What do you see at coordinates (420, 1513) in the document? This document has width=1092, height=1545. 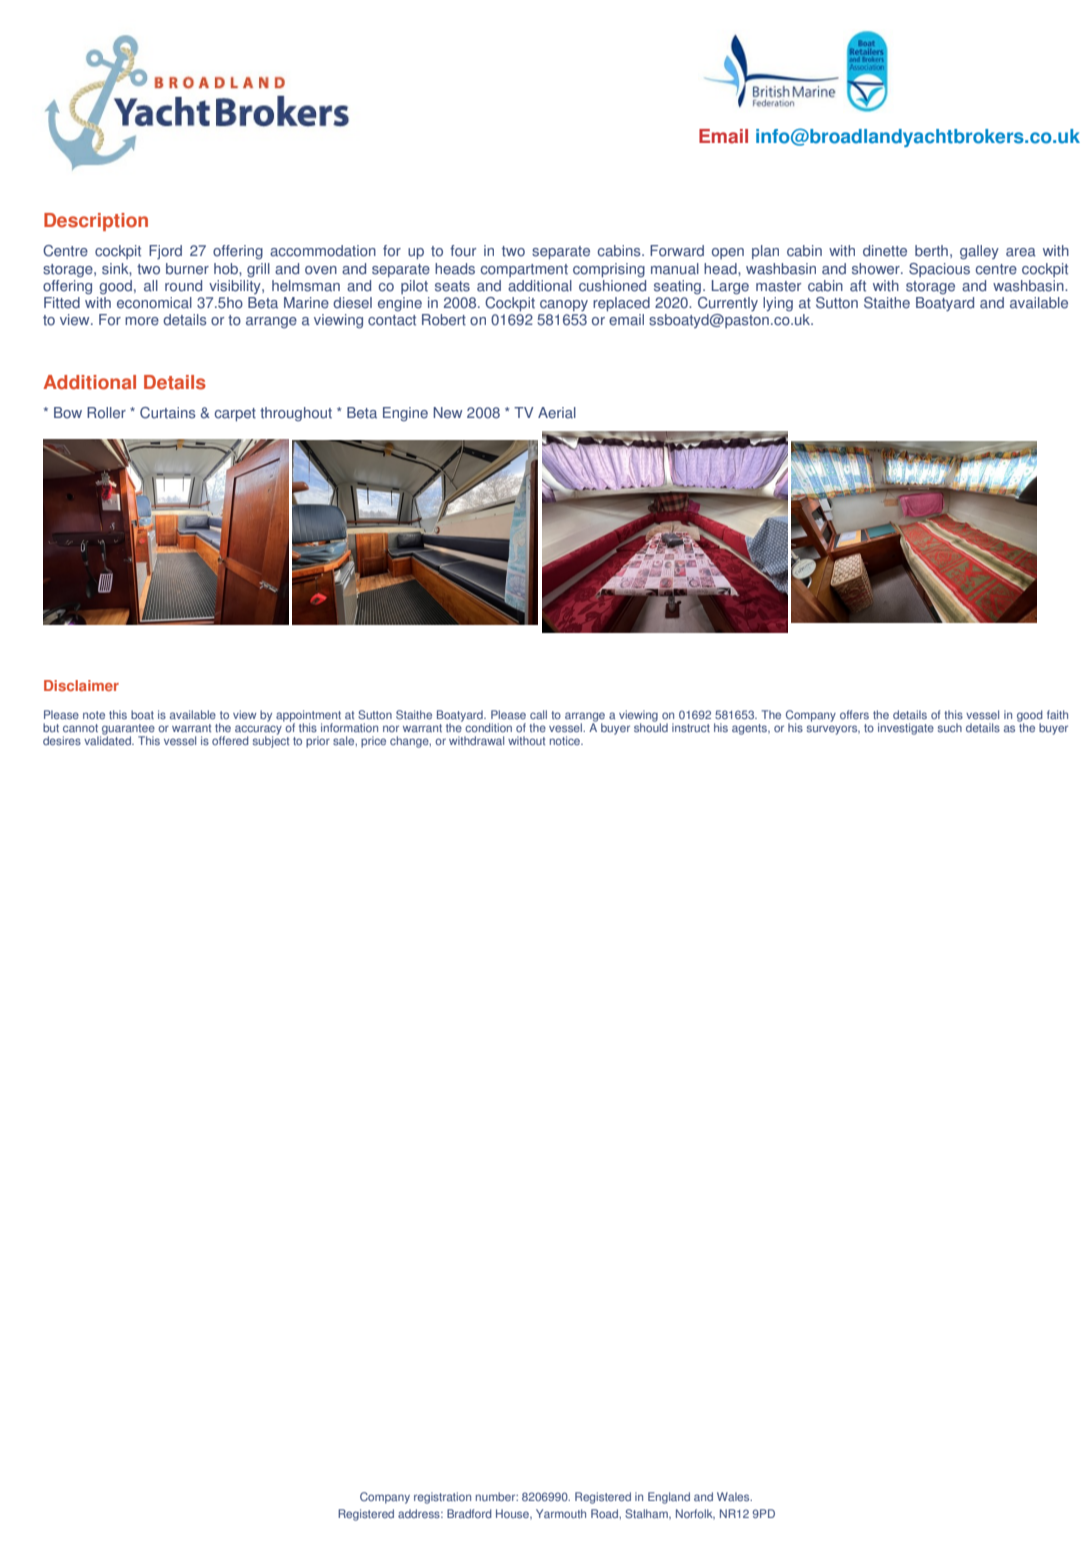 I see `address` at bounding box center [420, 1513].
